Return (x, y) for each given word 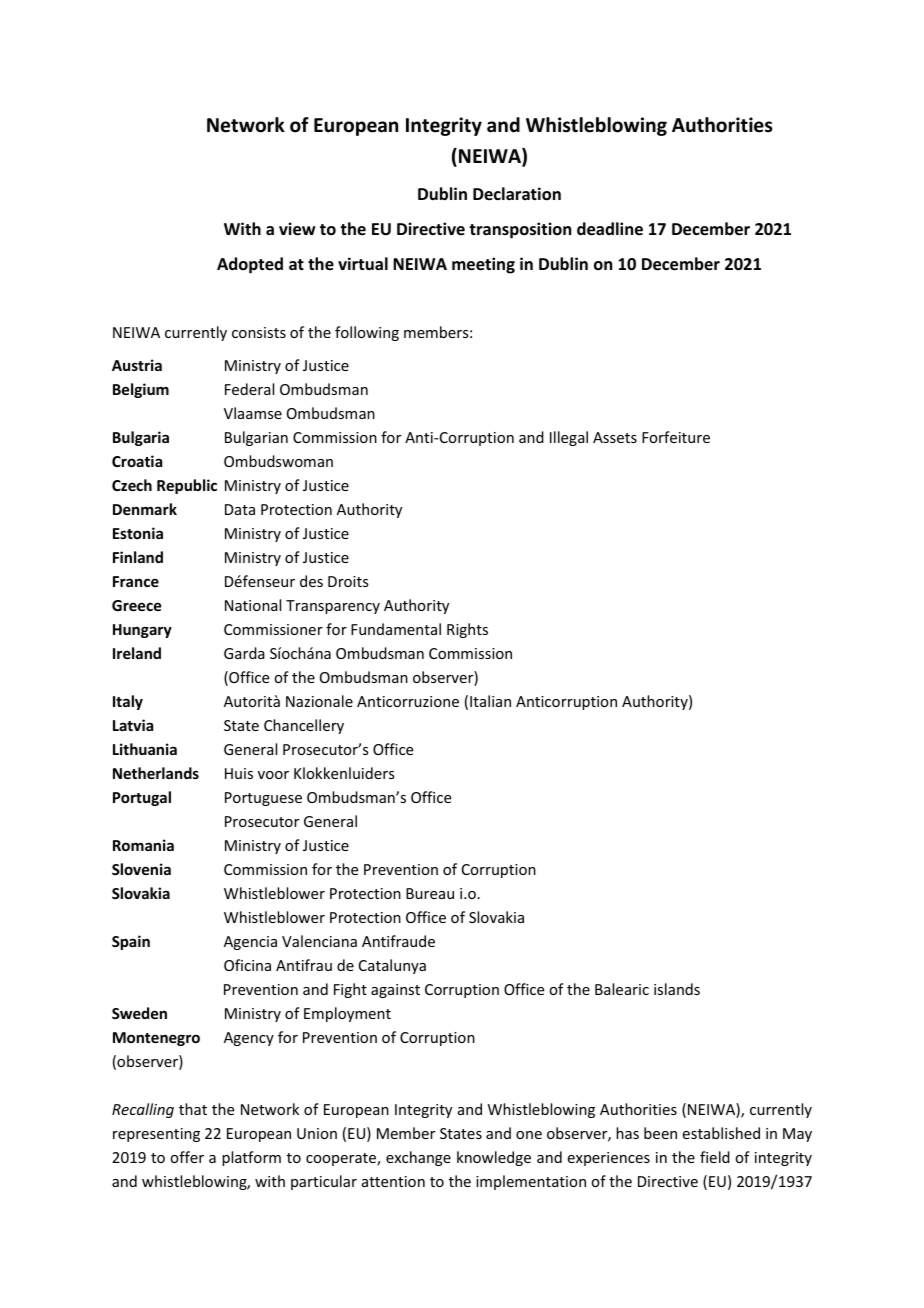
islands (677, 989)
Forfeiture (676, 437)
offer (187, 1157)
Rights (467, 630)
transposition (520, 230)
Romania (143, 845)
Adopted (250, 265)
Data (240, 509)
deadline (610, 229)
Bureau (430, 893)
